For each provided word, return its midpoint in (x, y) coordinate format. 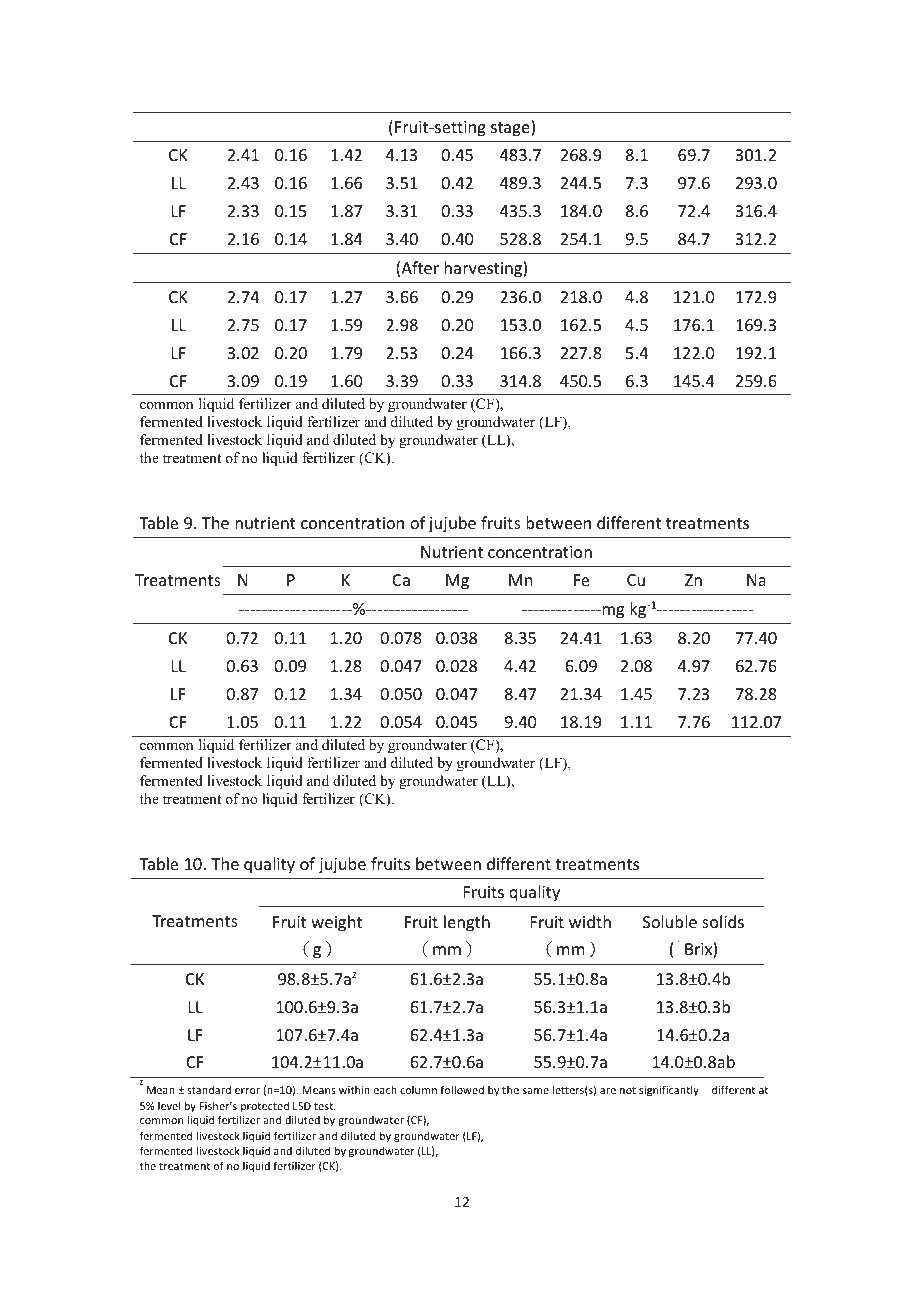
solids (723, 921)
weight (336, 923)
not (628, 1090)
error (247, 1091)
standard (209, 1089)
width (590, 921)
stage (511, 128)
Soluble (670, 921)
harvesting (484, 269)
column (418, 1089)
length (467, 923)
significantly (669, 1090)
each (385, 1089)
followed (462, 1089)
